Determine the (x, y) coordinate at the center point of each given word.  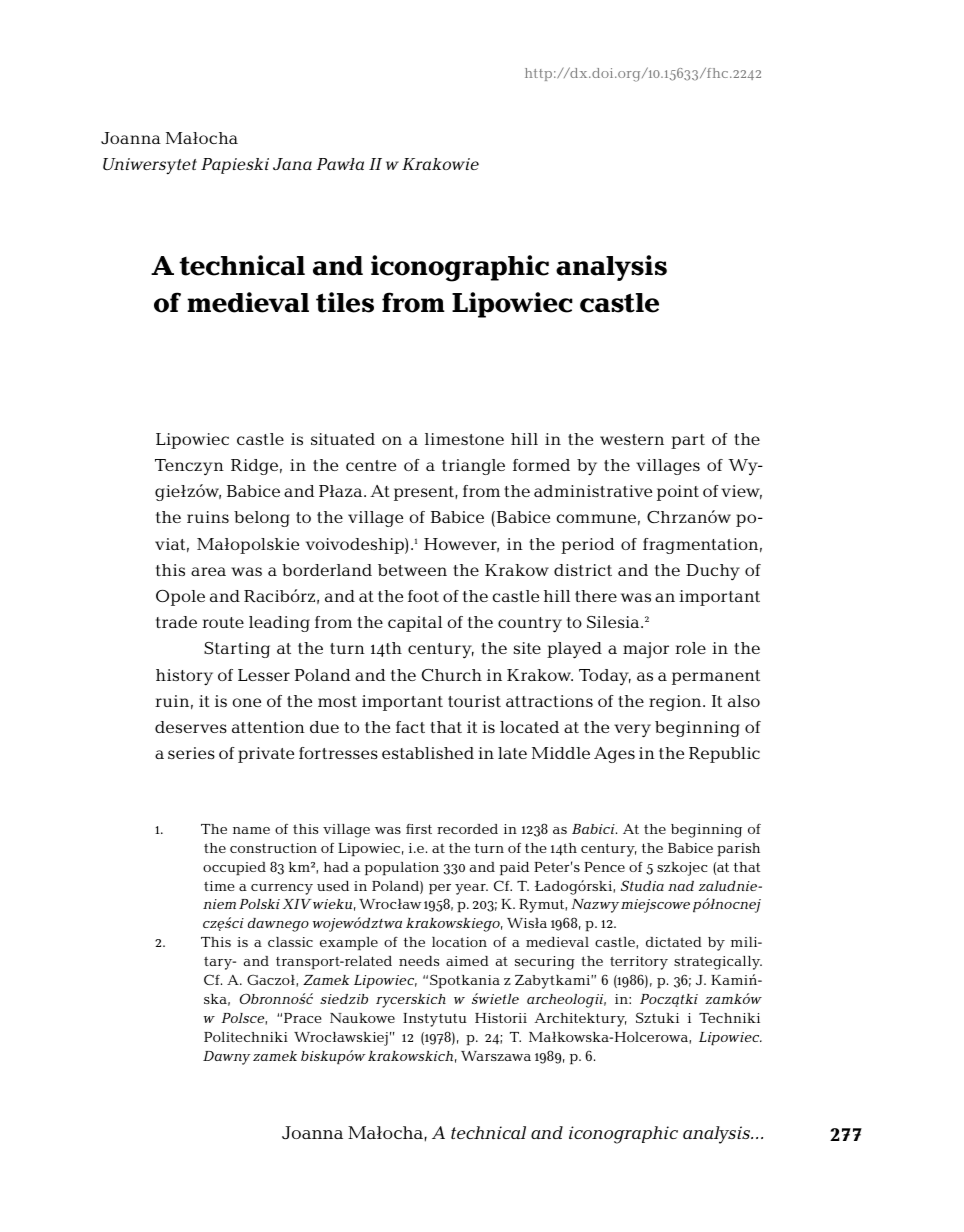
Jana (292, 164)
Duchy (713, 572)
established (428, 753)
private (266, 755)
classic (290, 942)
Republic (724, 755)
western (632, 439)
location (459, 942)
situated (343, 439)
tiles (345, 302)
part (688, 441)
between (412, 570)
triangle (473, 467)
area (208, 571)
